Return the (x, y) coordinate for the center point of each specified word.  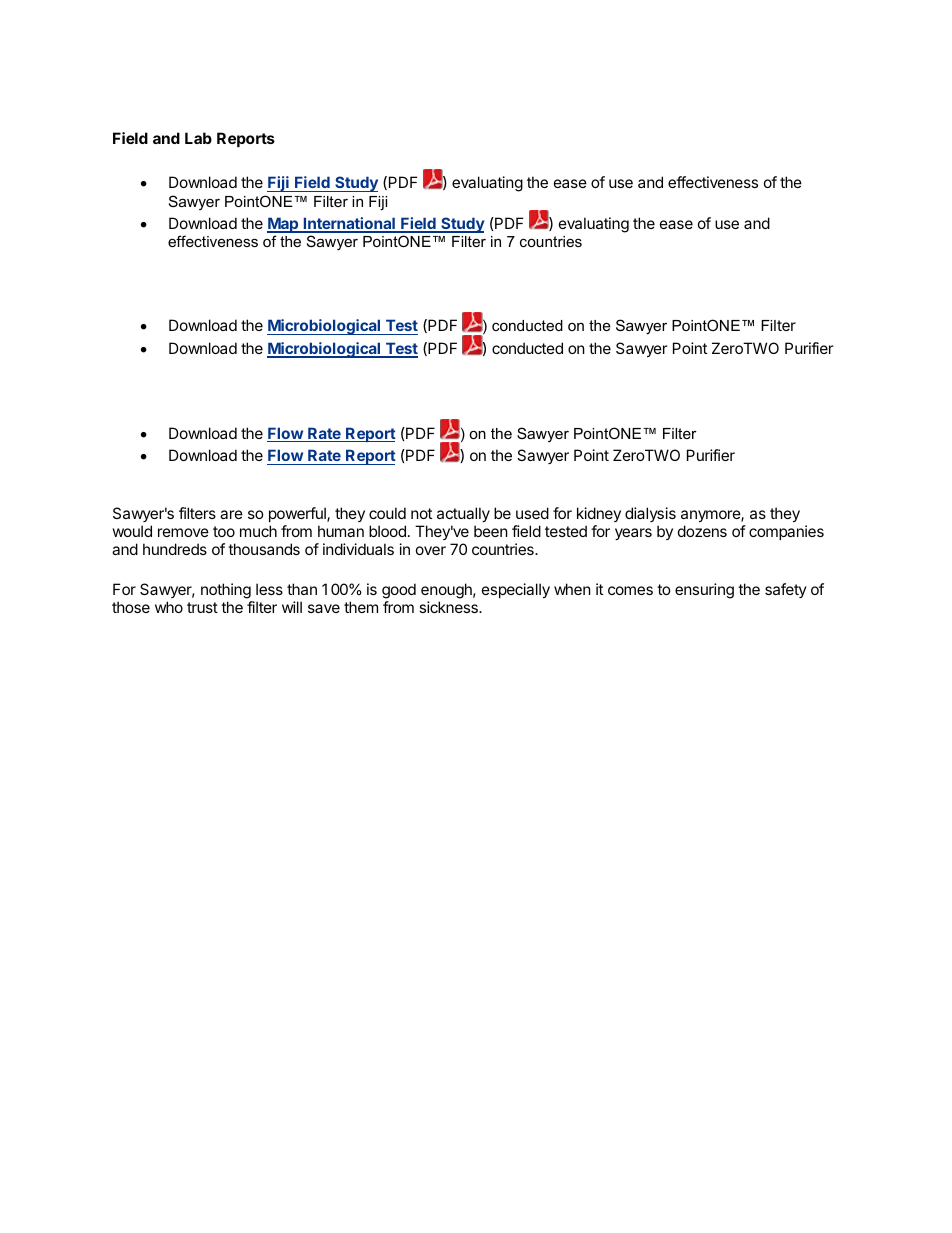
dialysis (650, 514)
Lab (198, 138)
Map (284, 225)
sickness (449, 607)
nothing (226, 591)
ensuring (704, 591)
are (231, 514)
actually (463, 514)
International (349, 224)
